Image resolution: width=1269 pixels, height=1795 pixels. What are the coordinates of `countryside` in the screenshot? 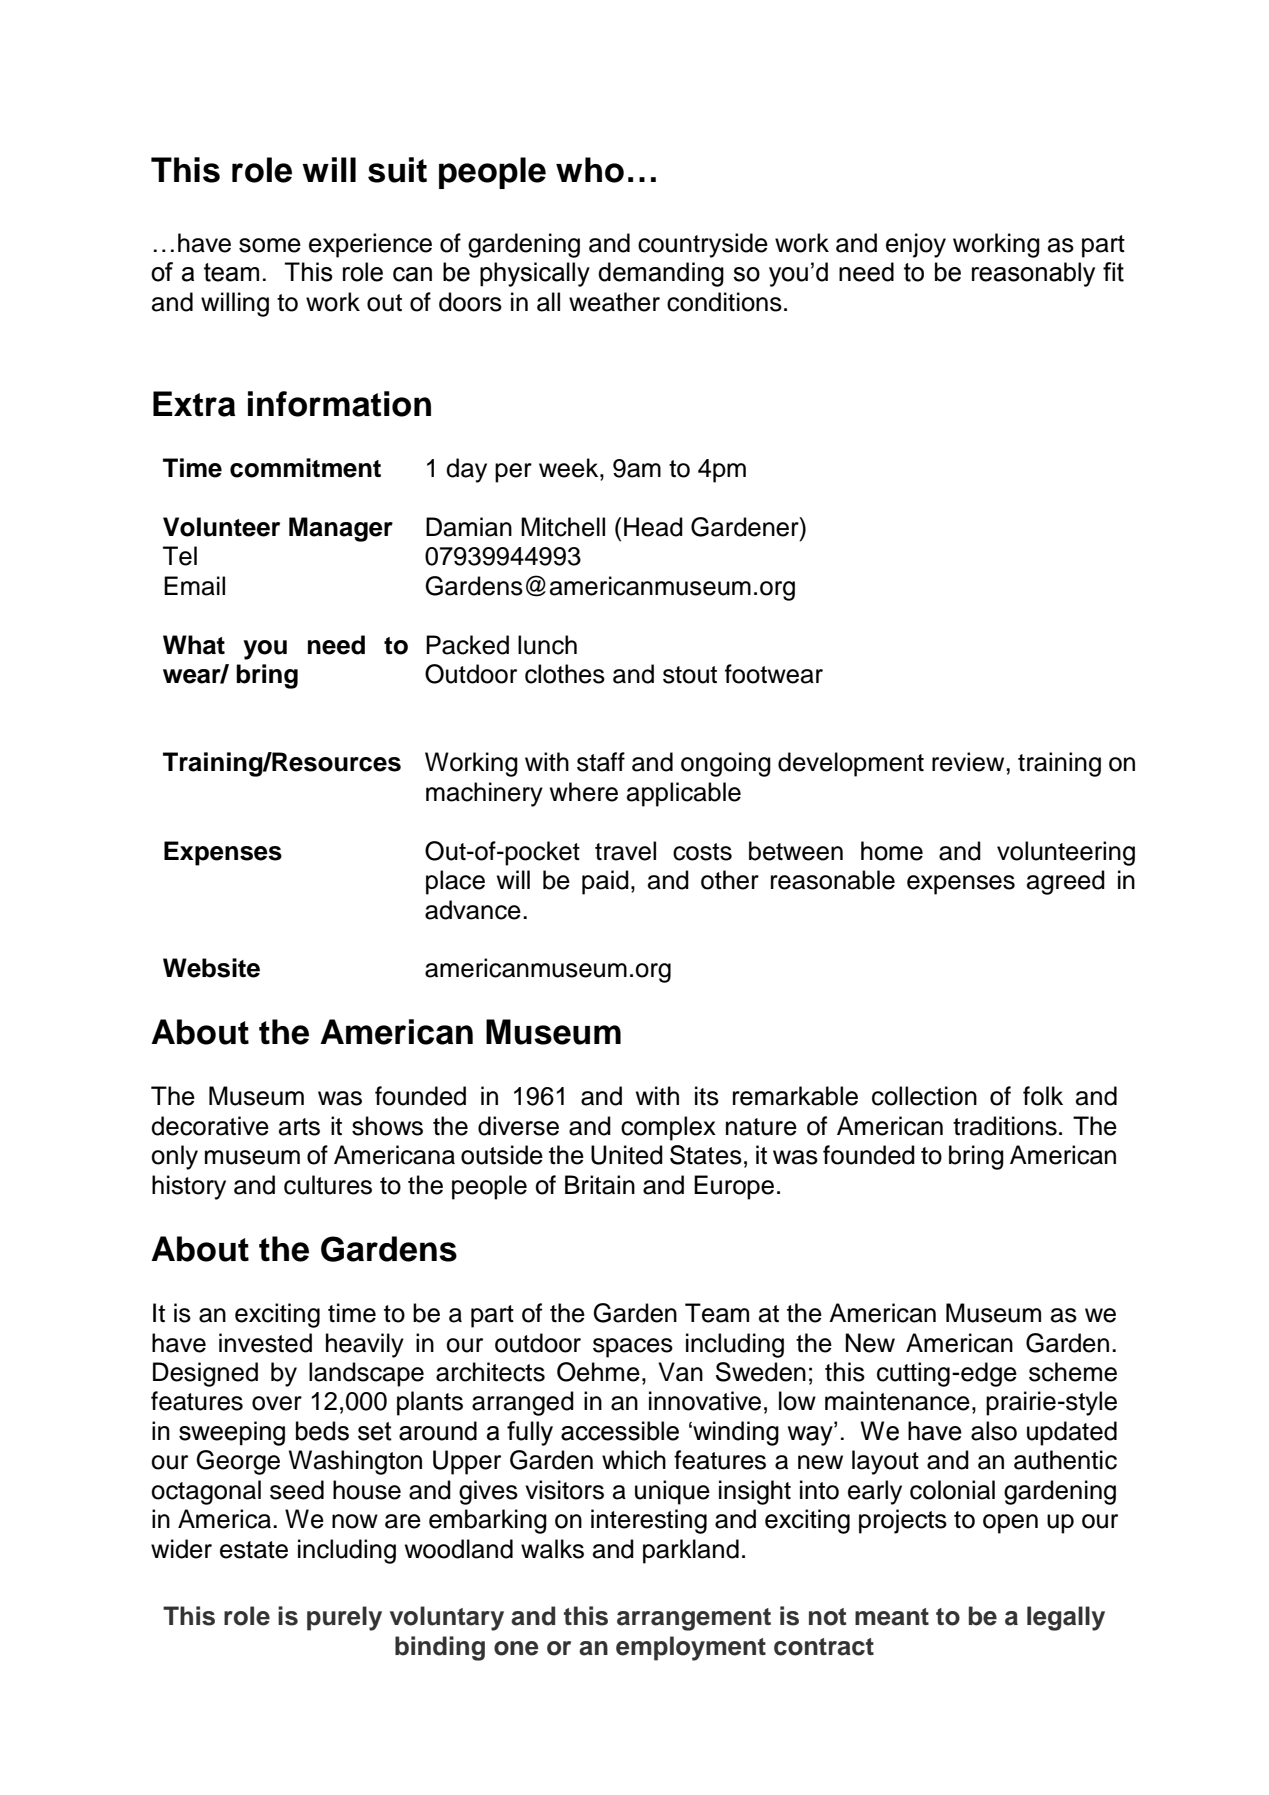 It's located at (703, 245).
